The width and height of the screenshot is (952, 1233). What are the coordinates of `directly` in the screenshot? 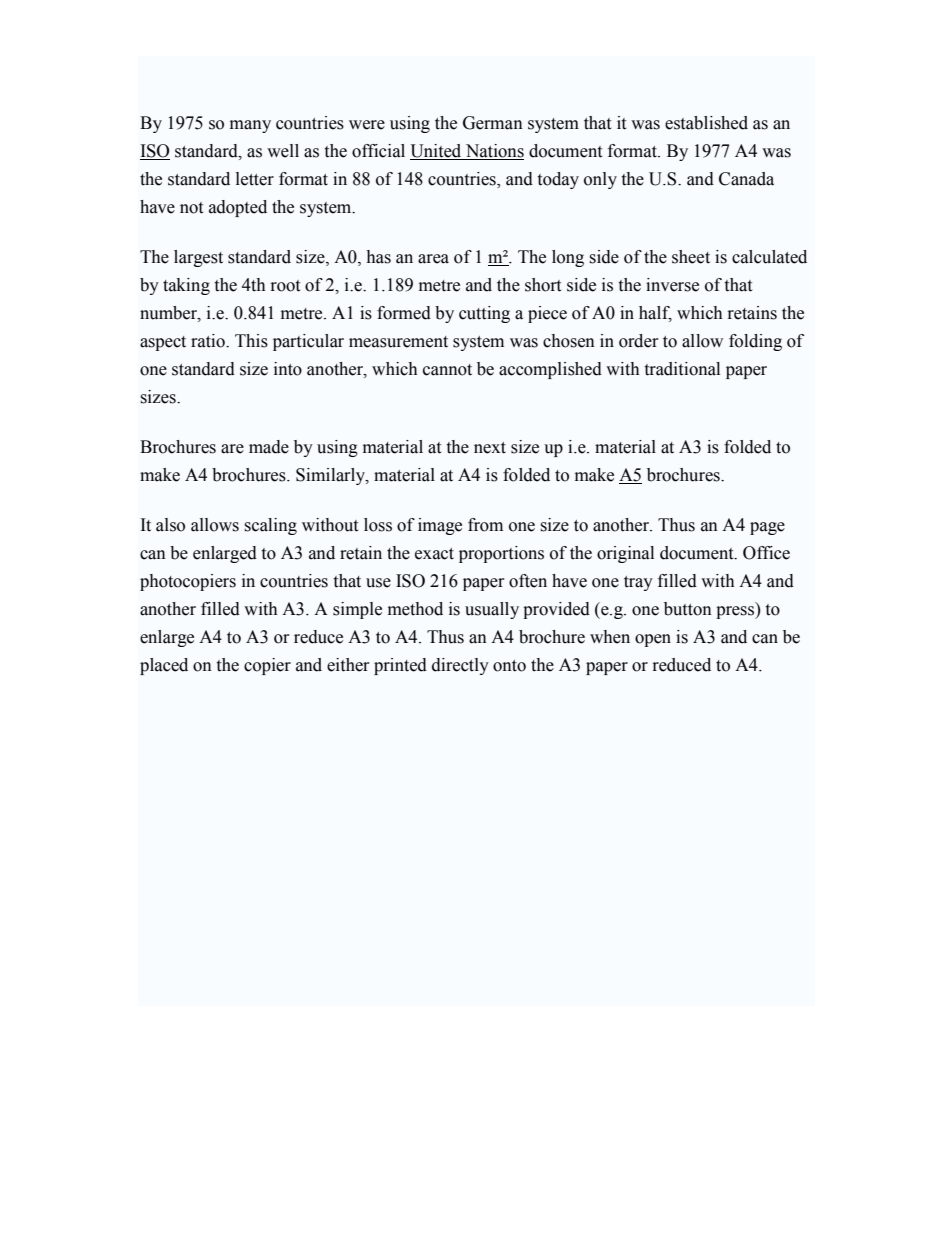 It's located at (460, 666).
